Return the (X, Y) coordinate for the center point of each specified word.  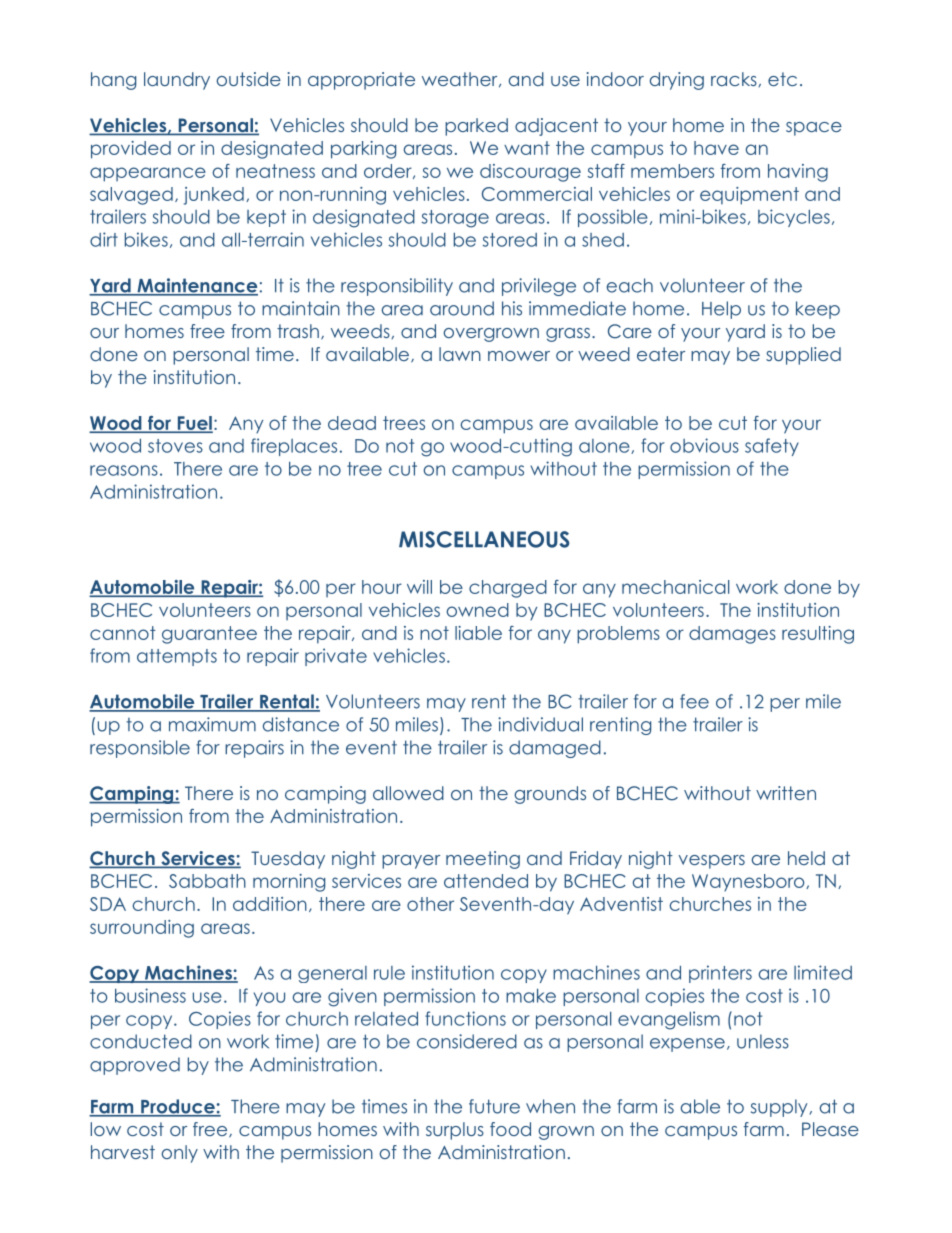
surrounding (142, 929)
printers (720, 974)
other (430, 904)
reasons (124, 470)
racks (735, 79)
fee (694, 701)
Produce (178, 1107)
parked (476, 127)
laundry (177, 81)
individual (540, 724)
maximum (212, 724)
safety (772, 447)
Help (721, 310)
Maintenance (196, 286)
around (462, 308)
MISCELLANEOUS (484, 539)
